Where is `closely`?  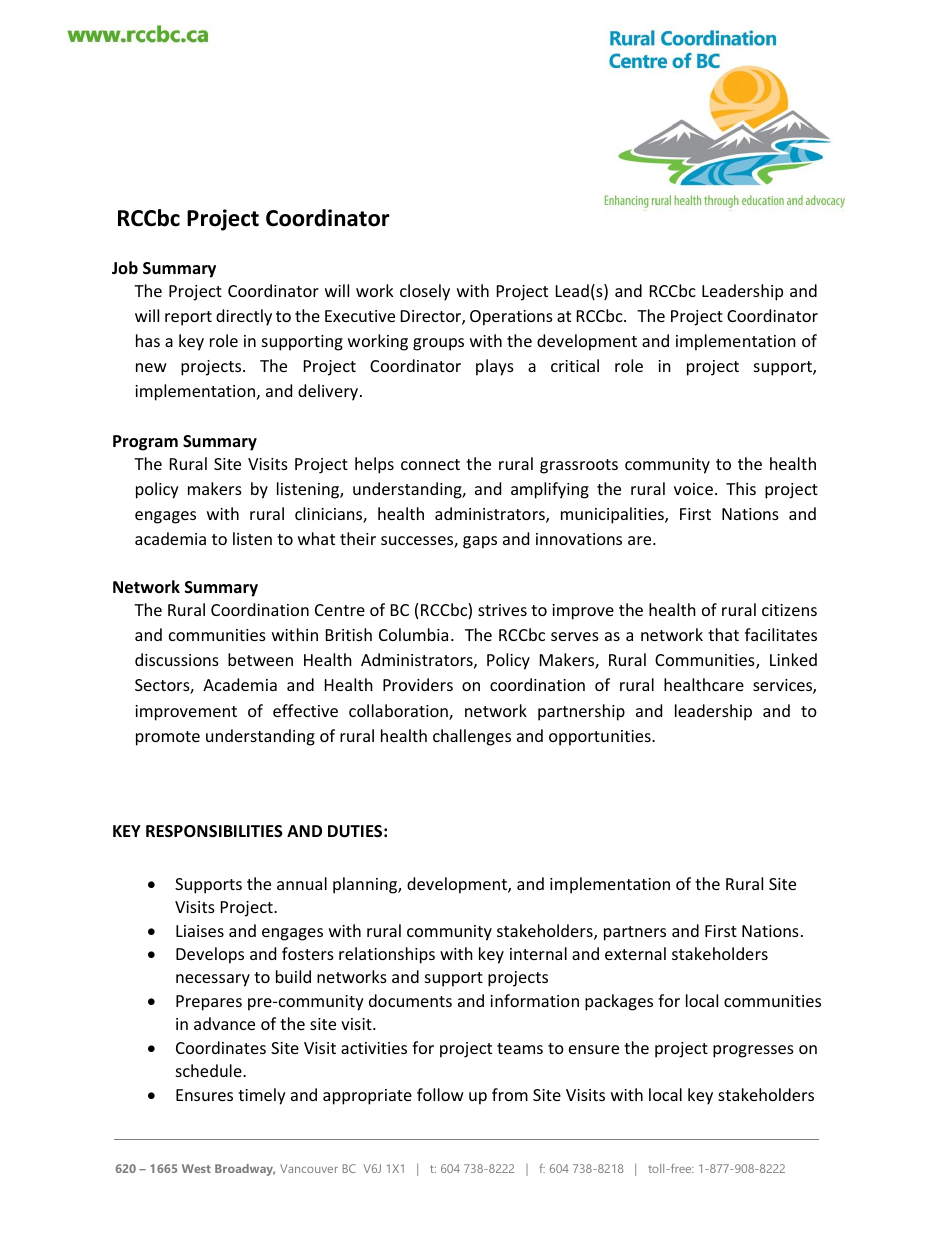 closely is located at coordinates (425, 292).
